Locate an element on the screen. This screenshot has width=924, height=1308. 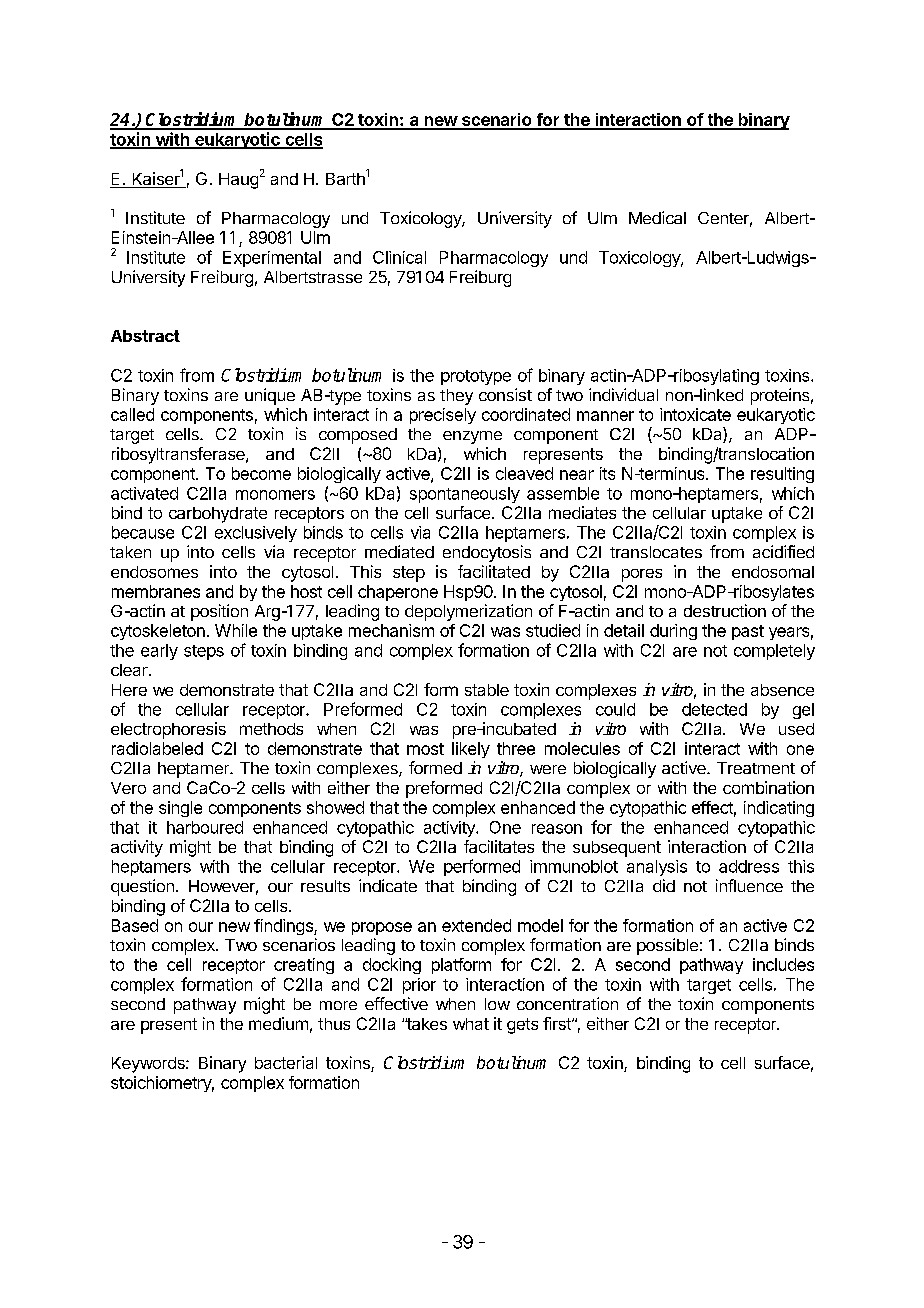
what is located at coordinates (471, 1024).
